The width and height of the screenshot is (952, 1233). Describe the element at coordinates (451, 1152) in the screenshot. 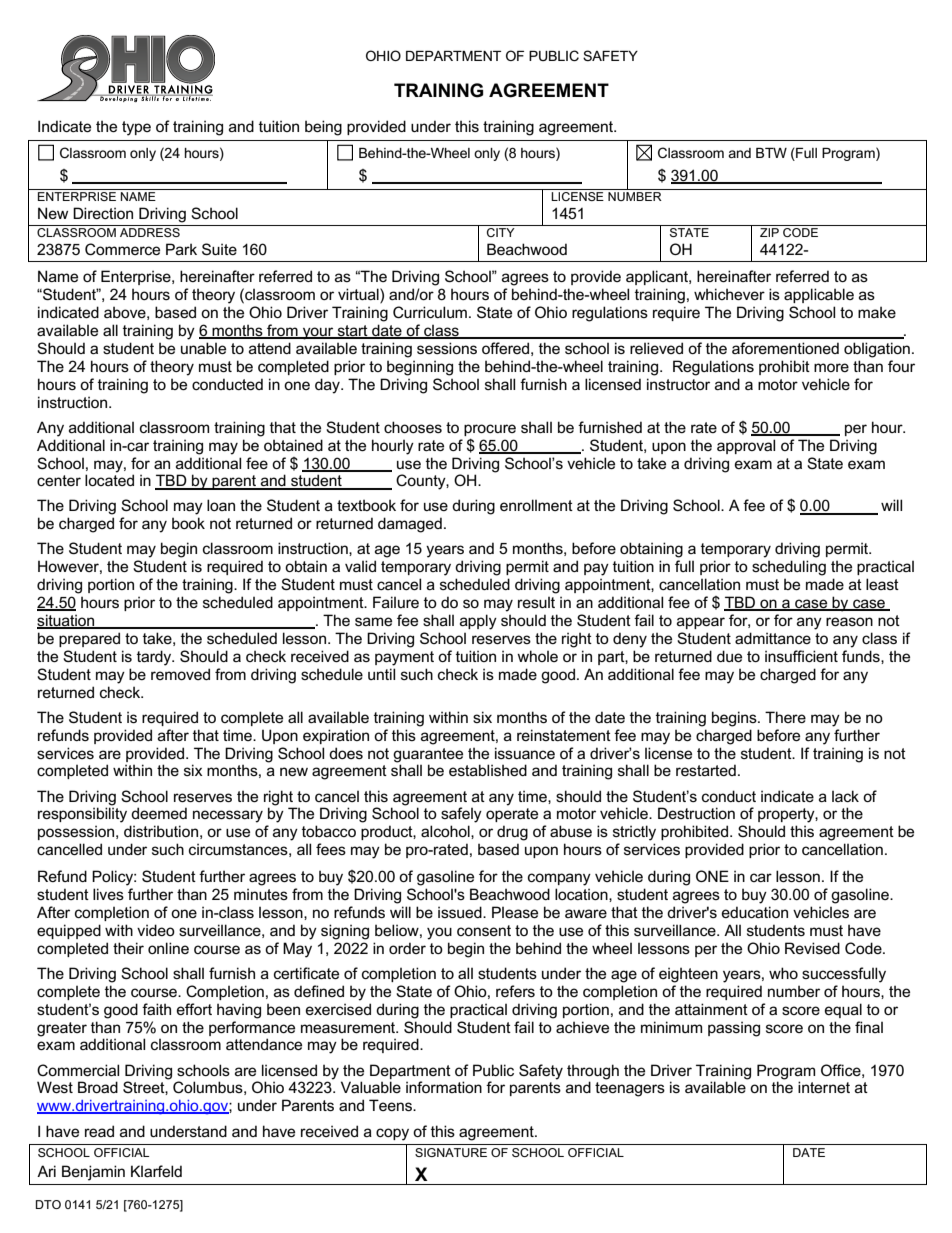

I see `SIGNATURE` at that location.
